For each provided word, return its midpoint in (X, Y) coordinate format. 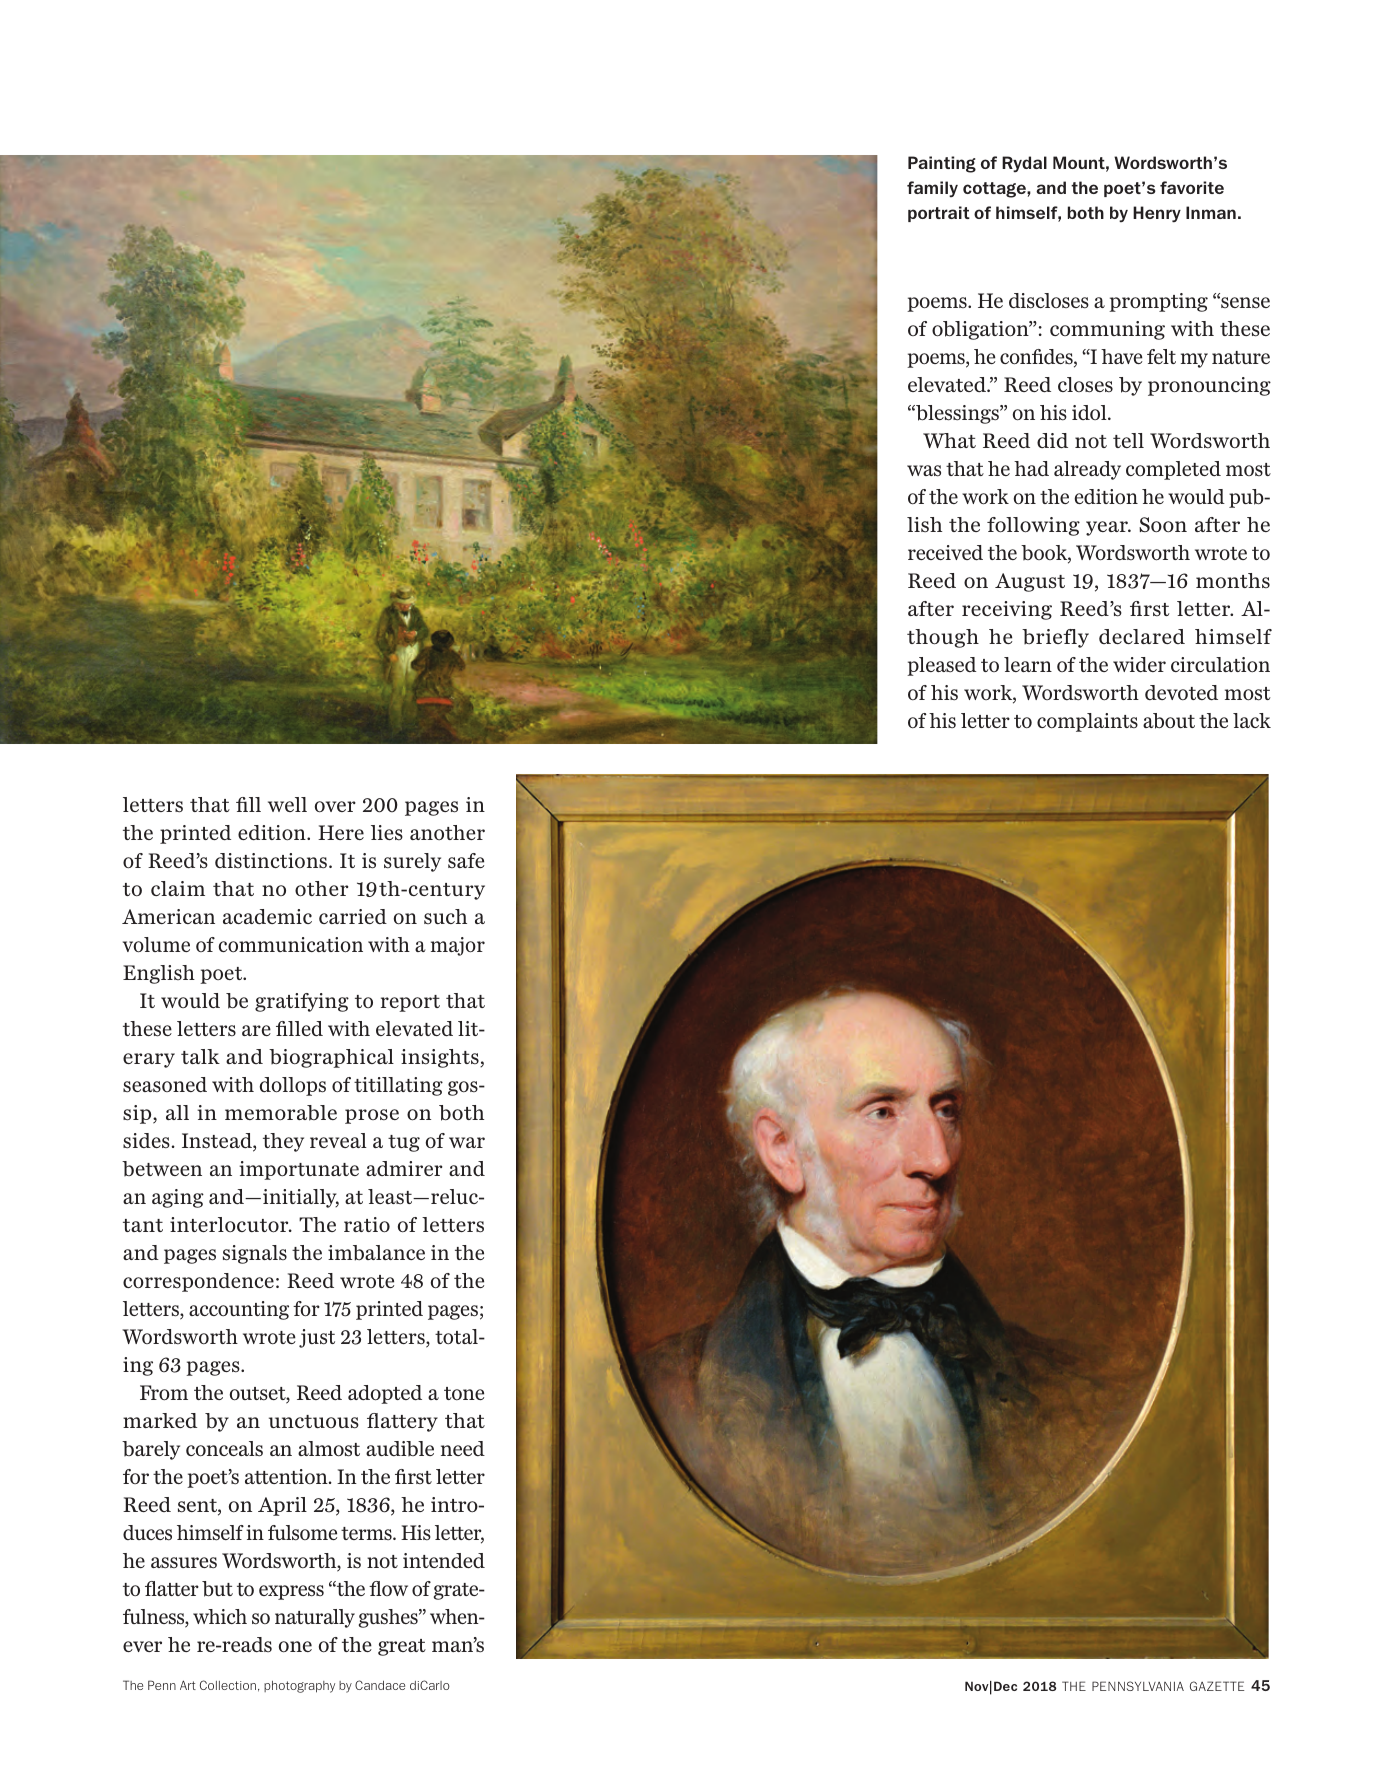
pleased (941, 666)
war (467, 1142)
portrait (939, 214)
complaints (1087, 722)
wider (1139, 665)
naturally (315, 1618)
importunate (299, 1170)
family (932, 189)
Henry (1157, 214)
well (287, 804)
